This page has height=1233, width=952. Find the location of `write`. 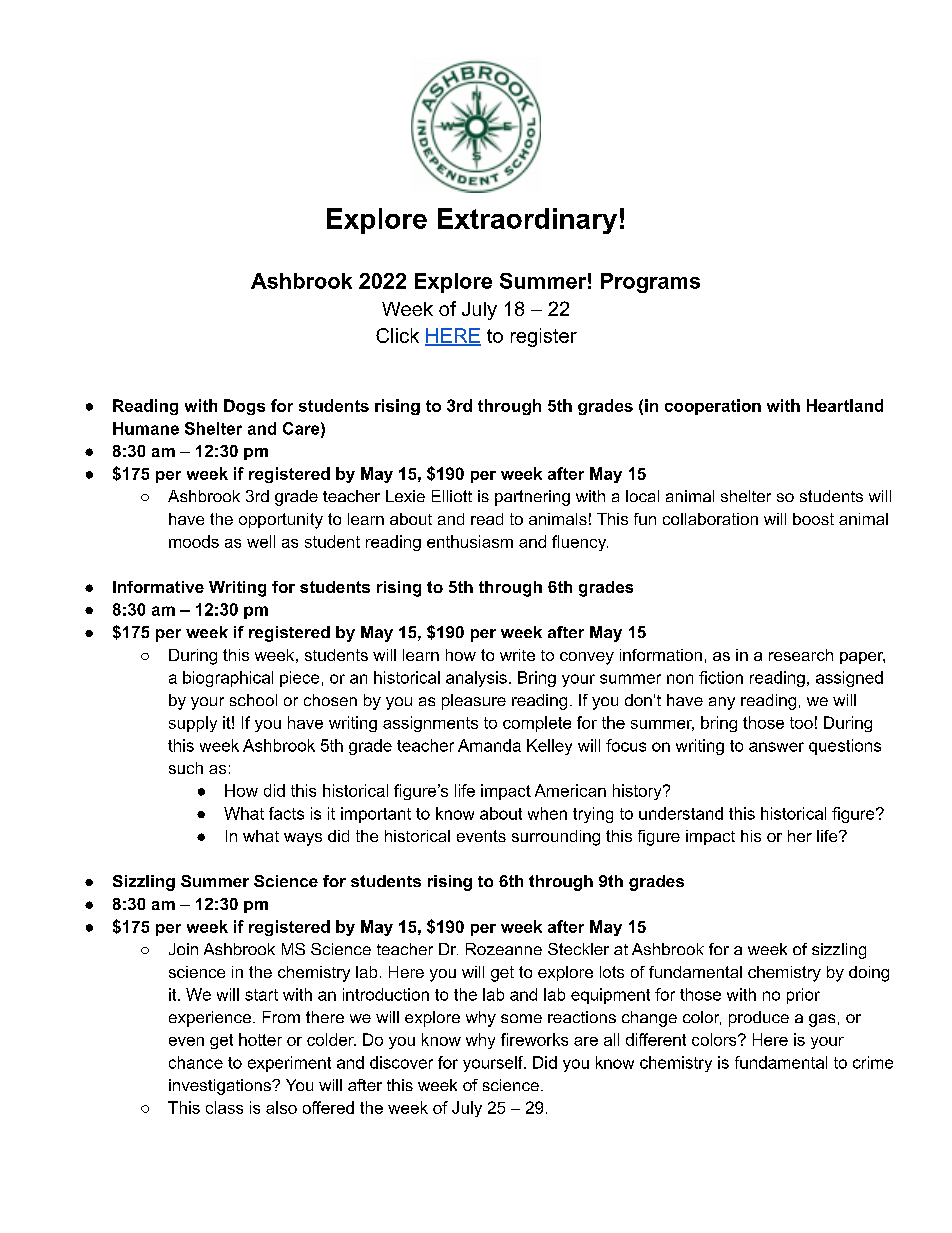

write is located at coordinates (517, 655).
